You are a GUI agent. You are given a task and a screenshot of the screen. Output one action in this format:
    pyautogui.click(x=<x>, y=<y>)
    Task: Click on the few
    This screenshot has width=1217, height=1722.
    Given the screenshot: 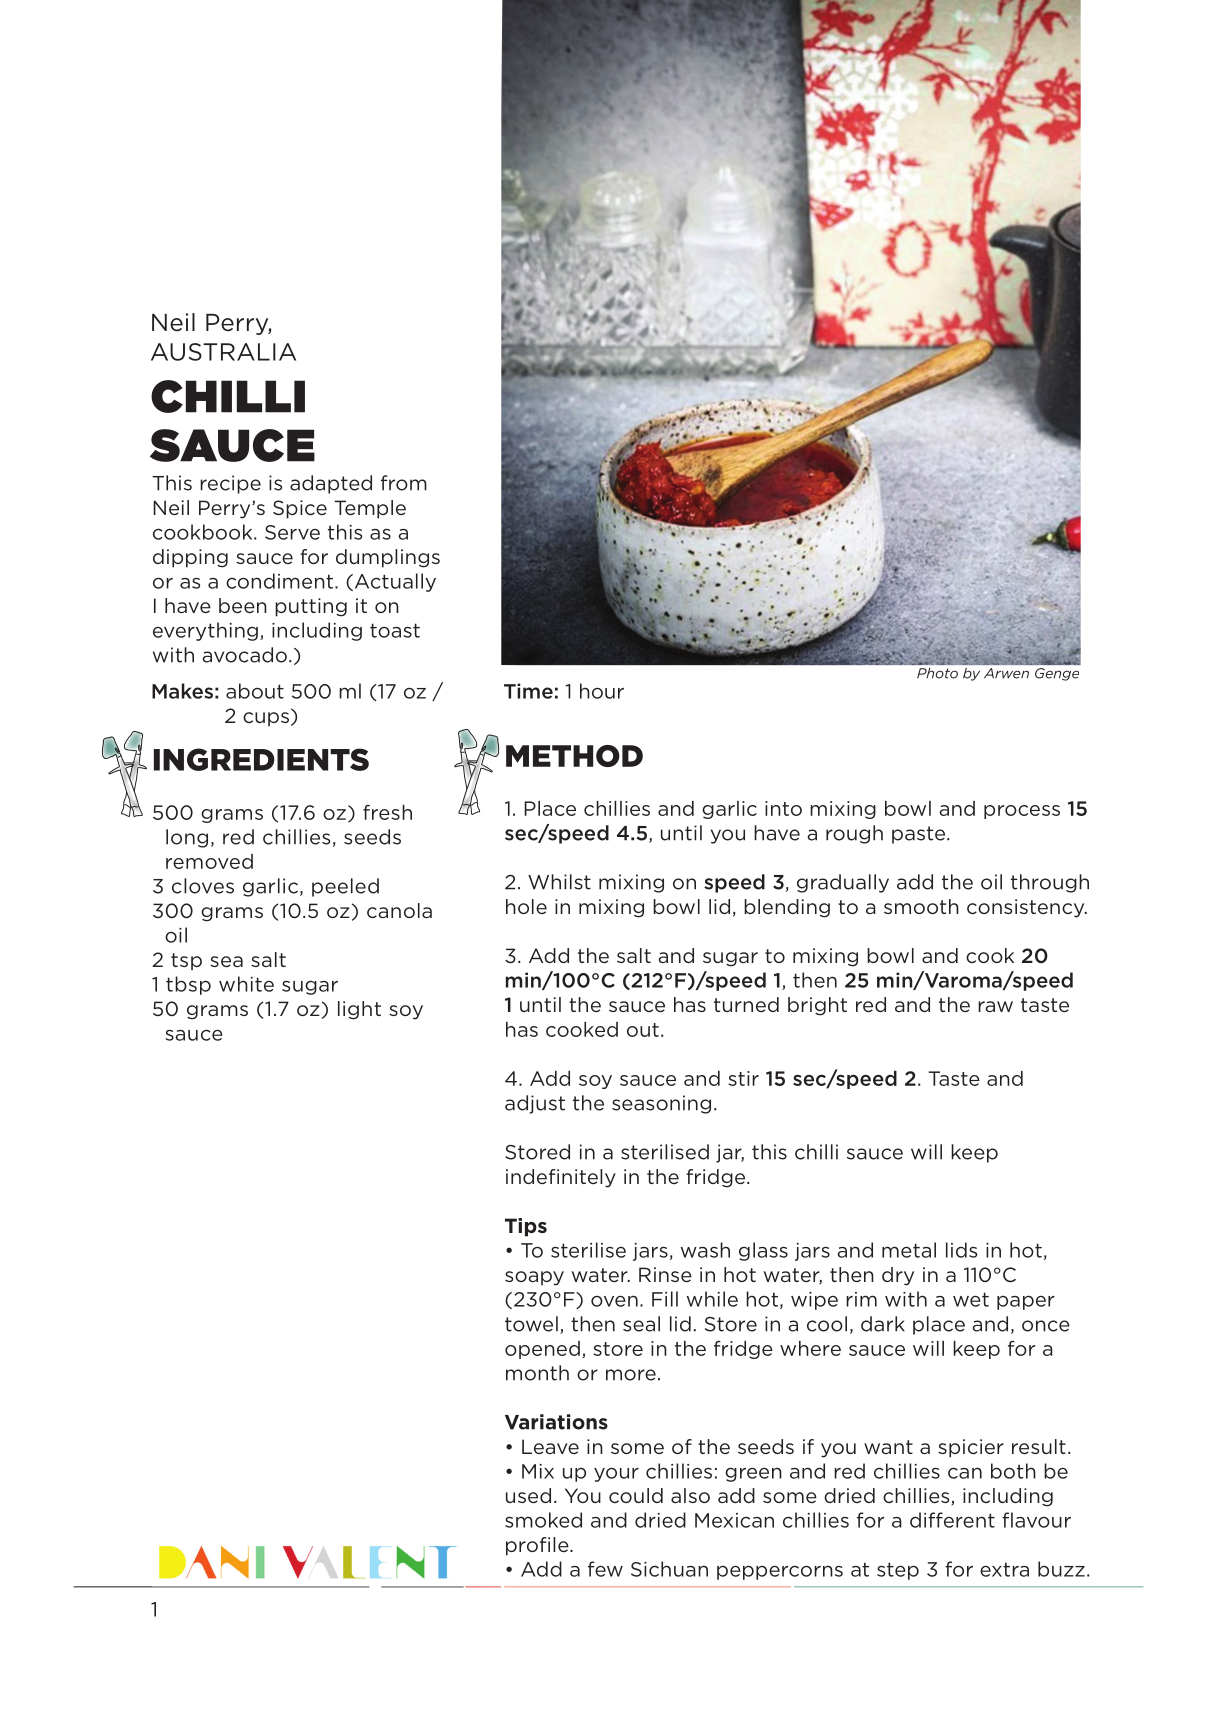 What is the action you would take?
    pyautogui.click(x=605, y=1569)
